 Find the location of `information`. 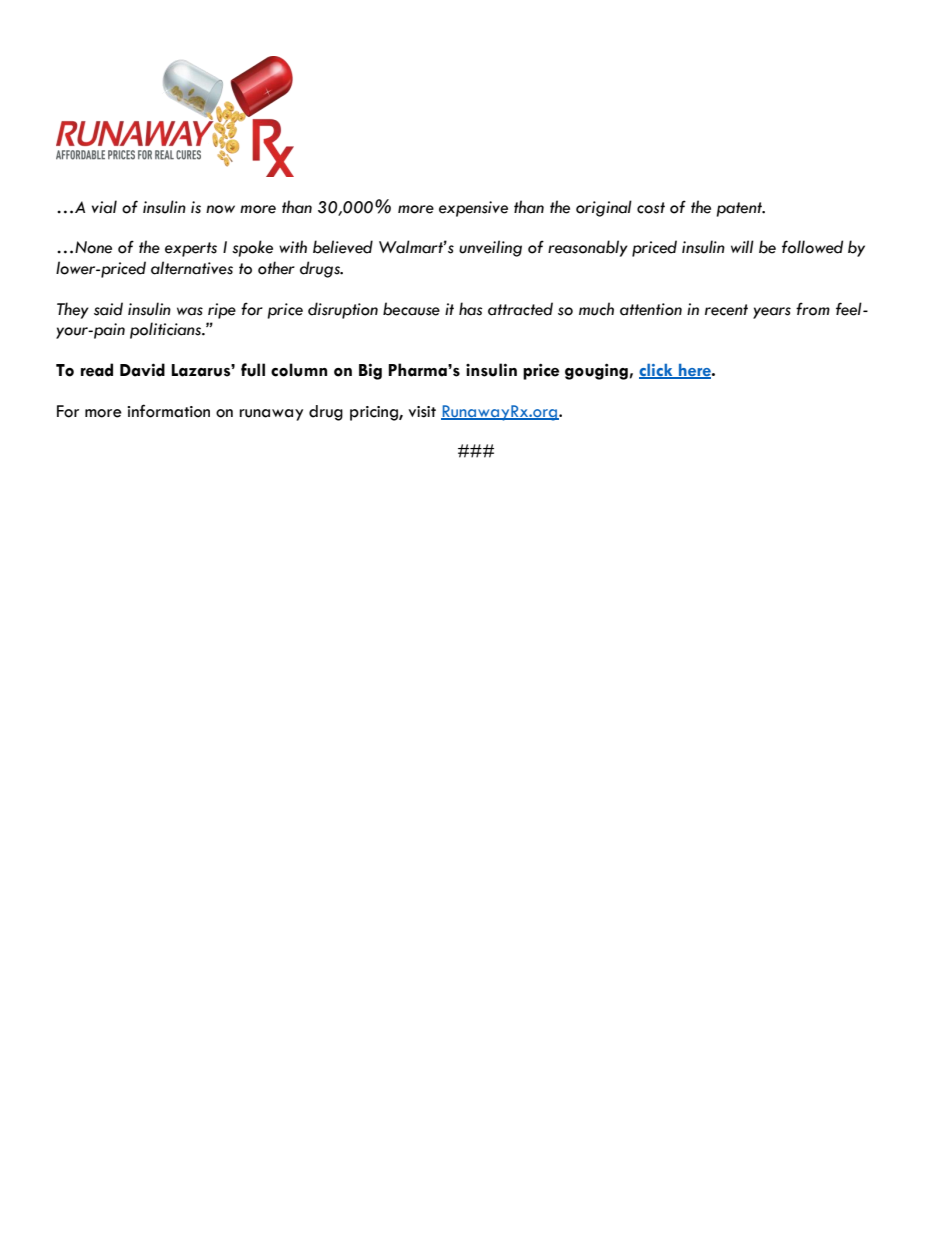

information is located at coordinates (168, 411).
